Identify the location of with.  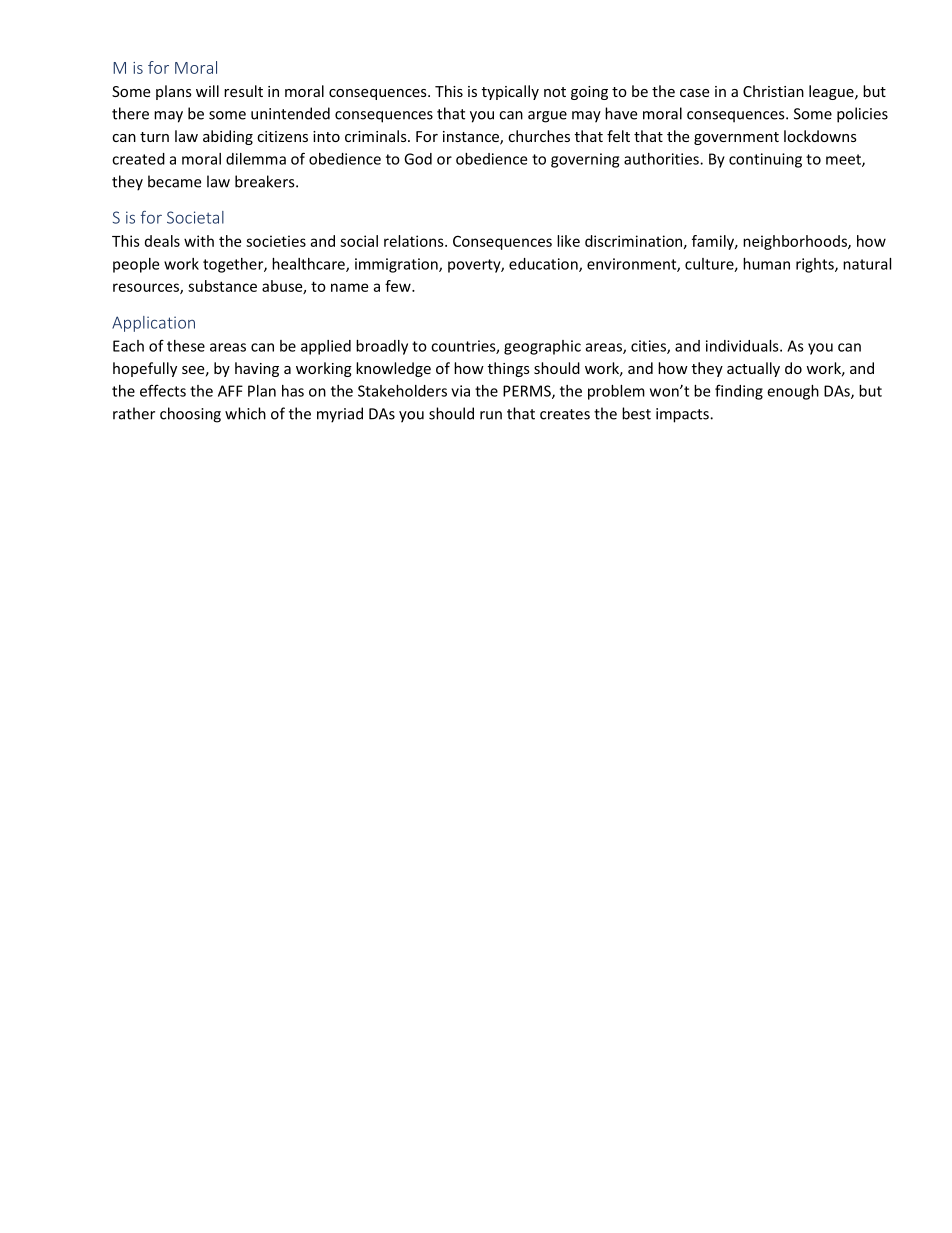
(199, 241).
